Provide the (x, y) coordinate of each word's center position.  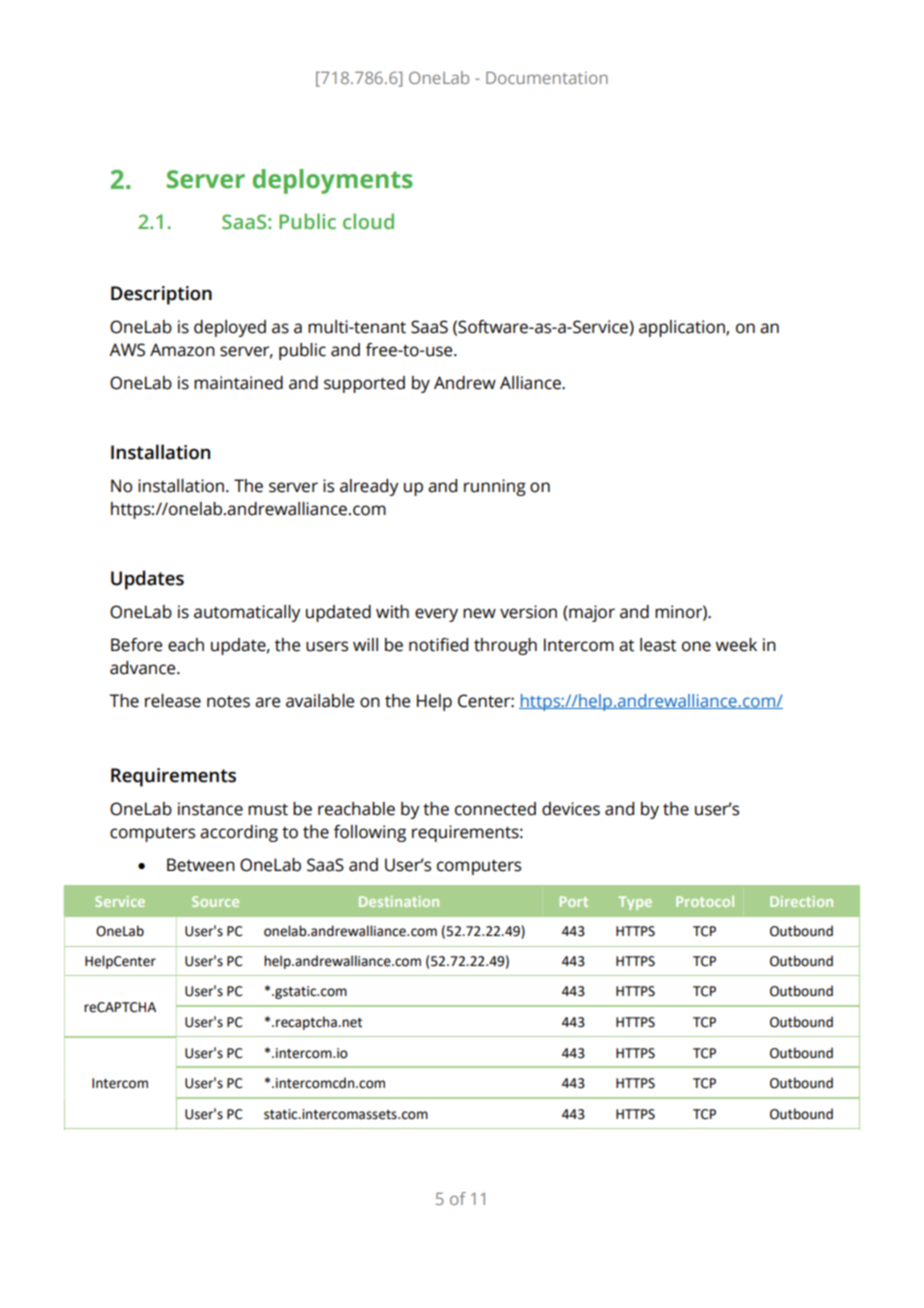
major (591, 613)
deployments (333, 181)
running (495, 487)
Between (201, 865)
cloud (368, 221)
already (369, 487)
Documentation (547, 77)
